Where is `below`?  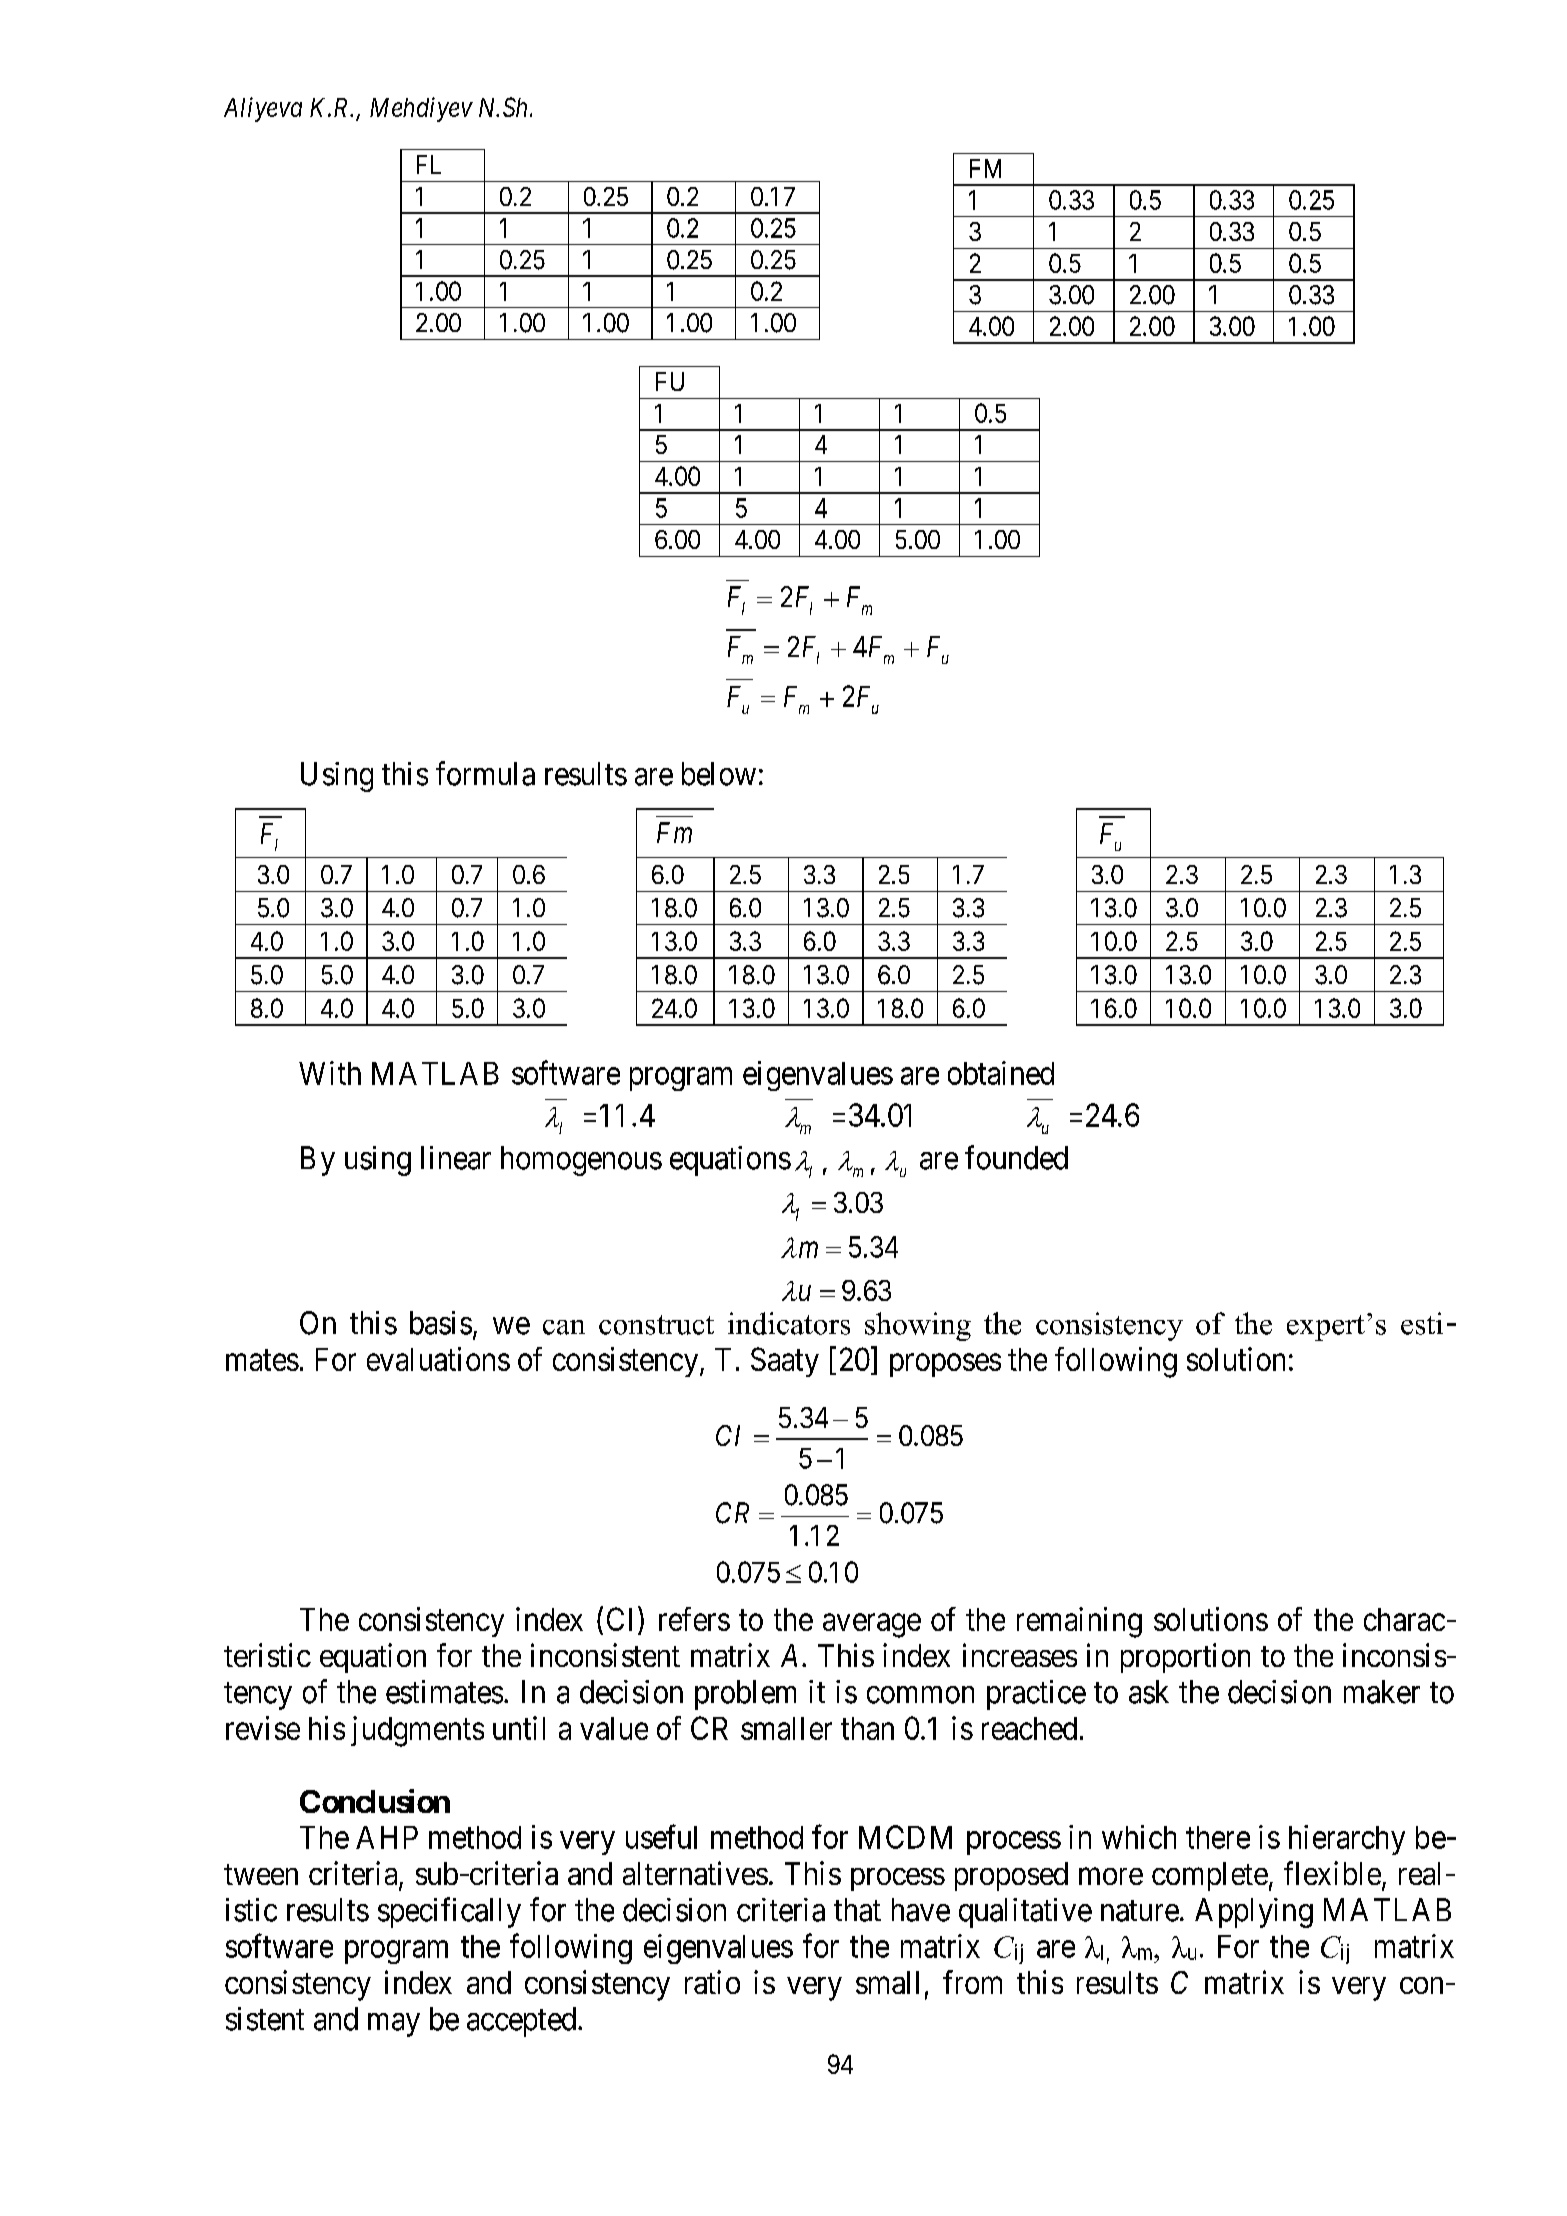
below is located at coordinates (719, 774).
